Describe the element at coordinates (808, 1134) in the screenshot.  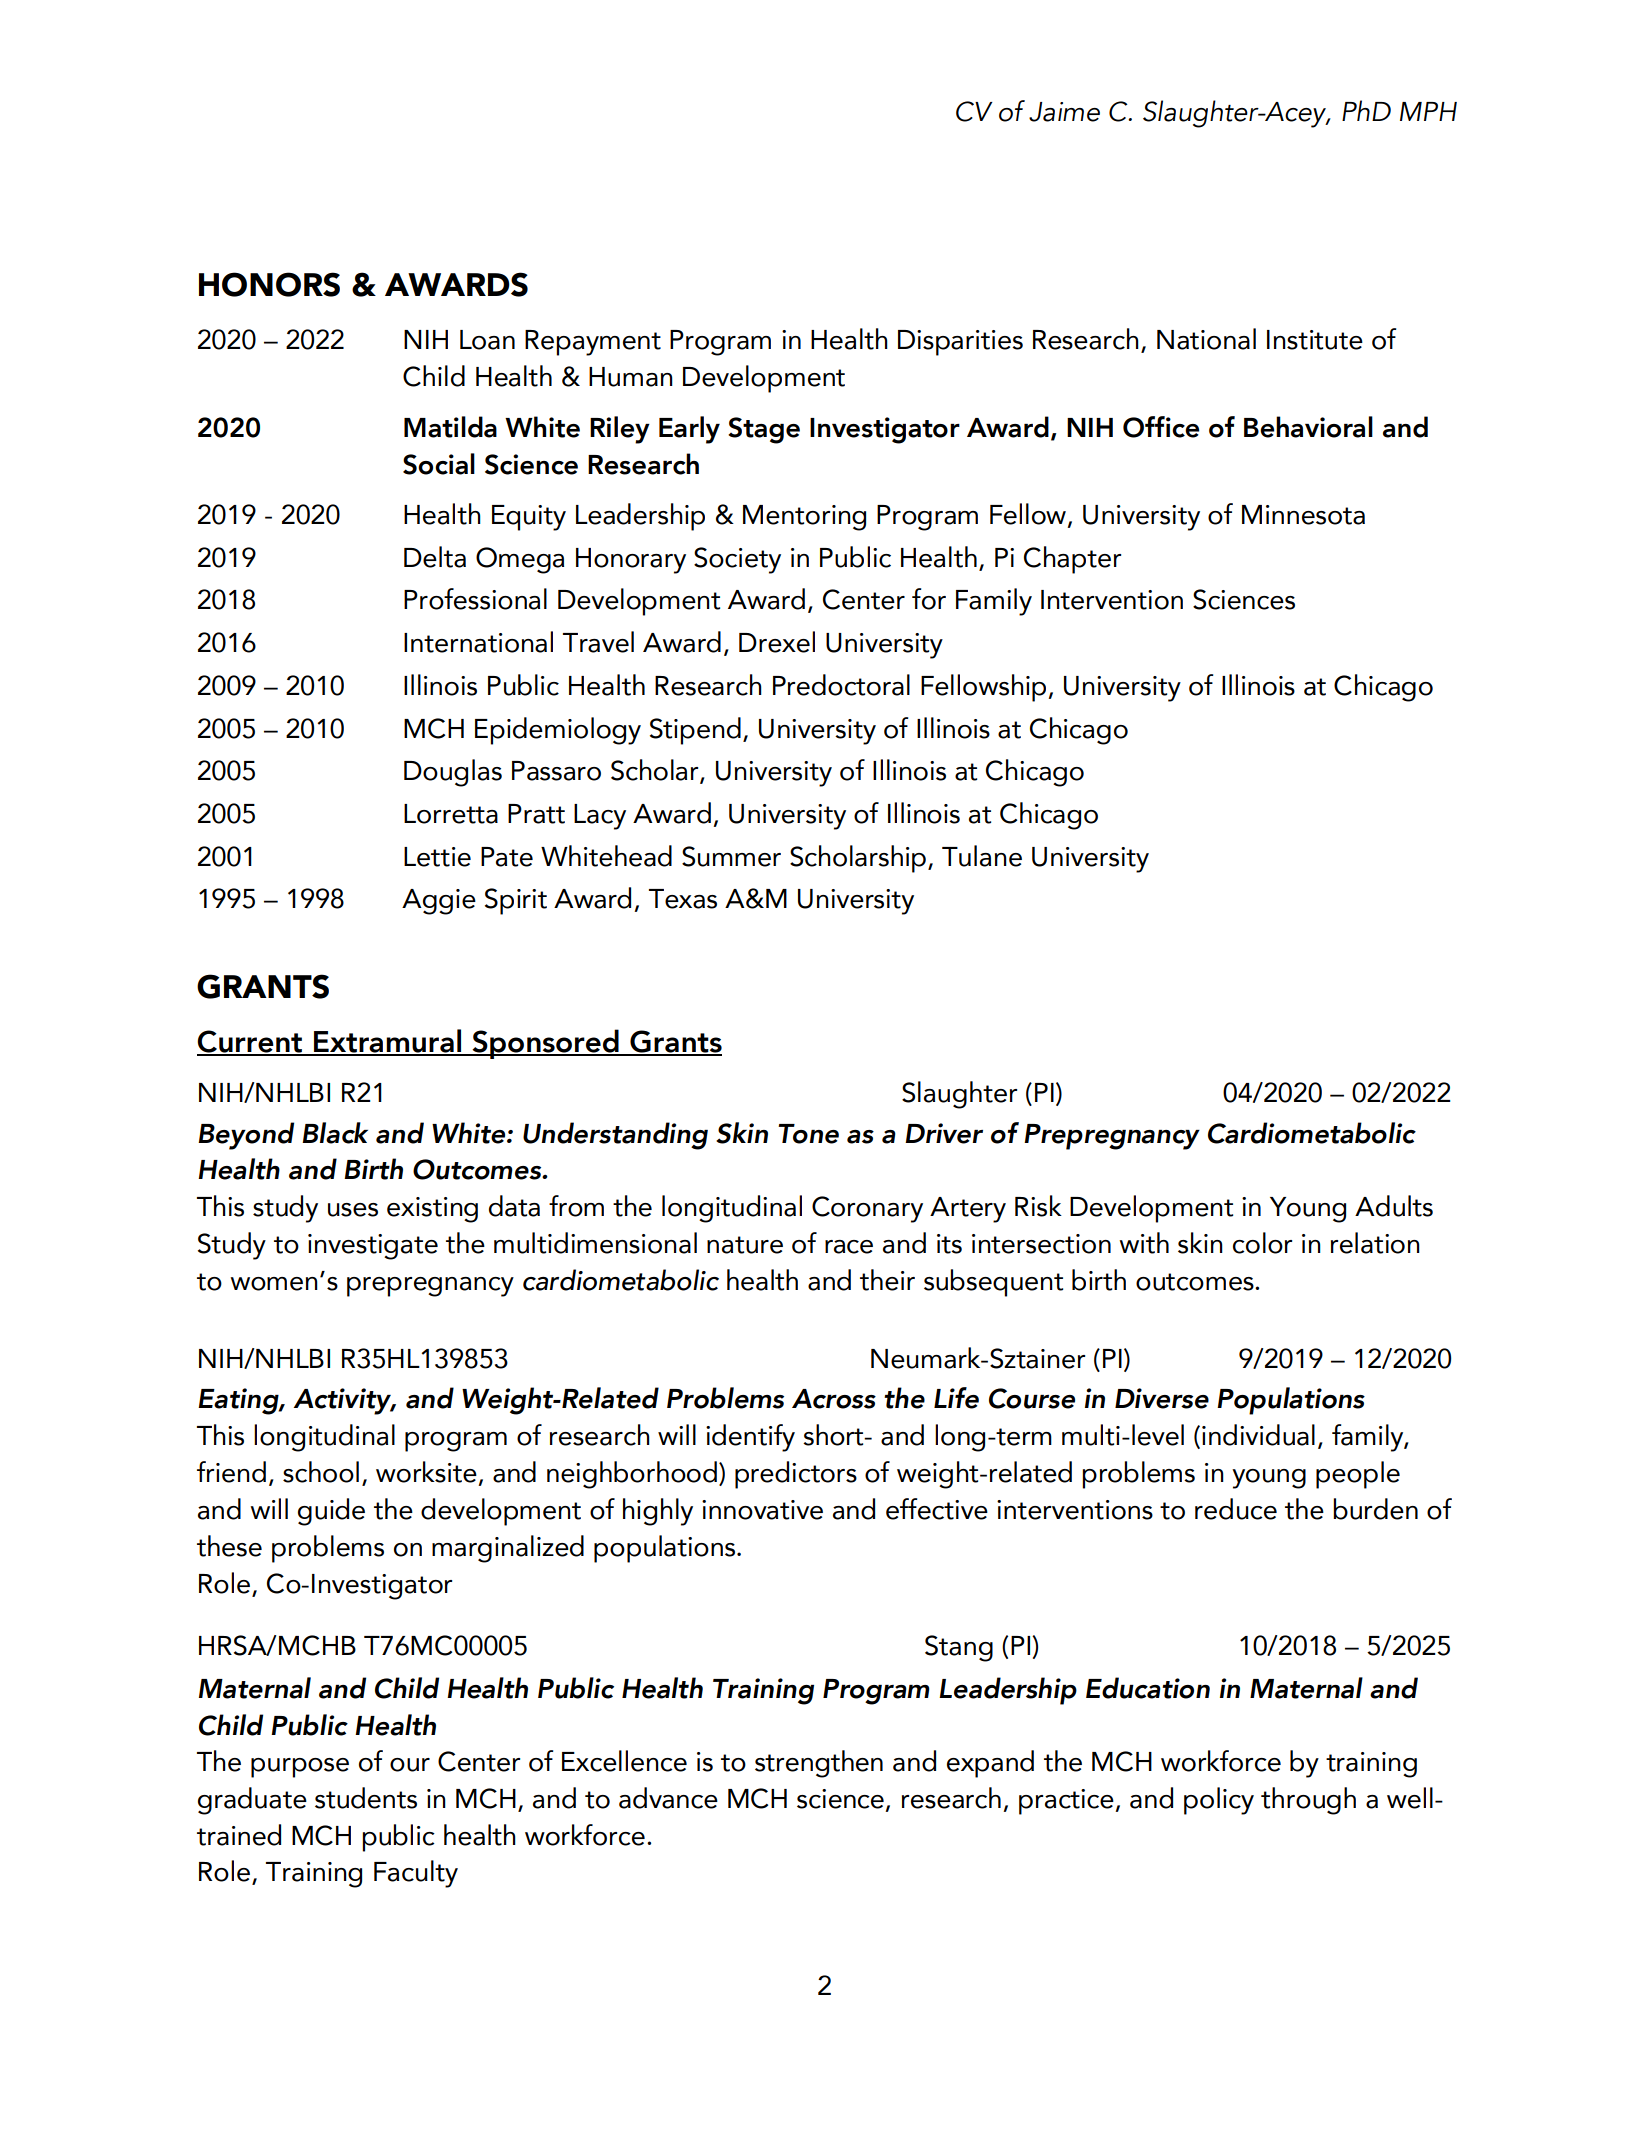
I see `Tone` at that location.
